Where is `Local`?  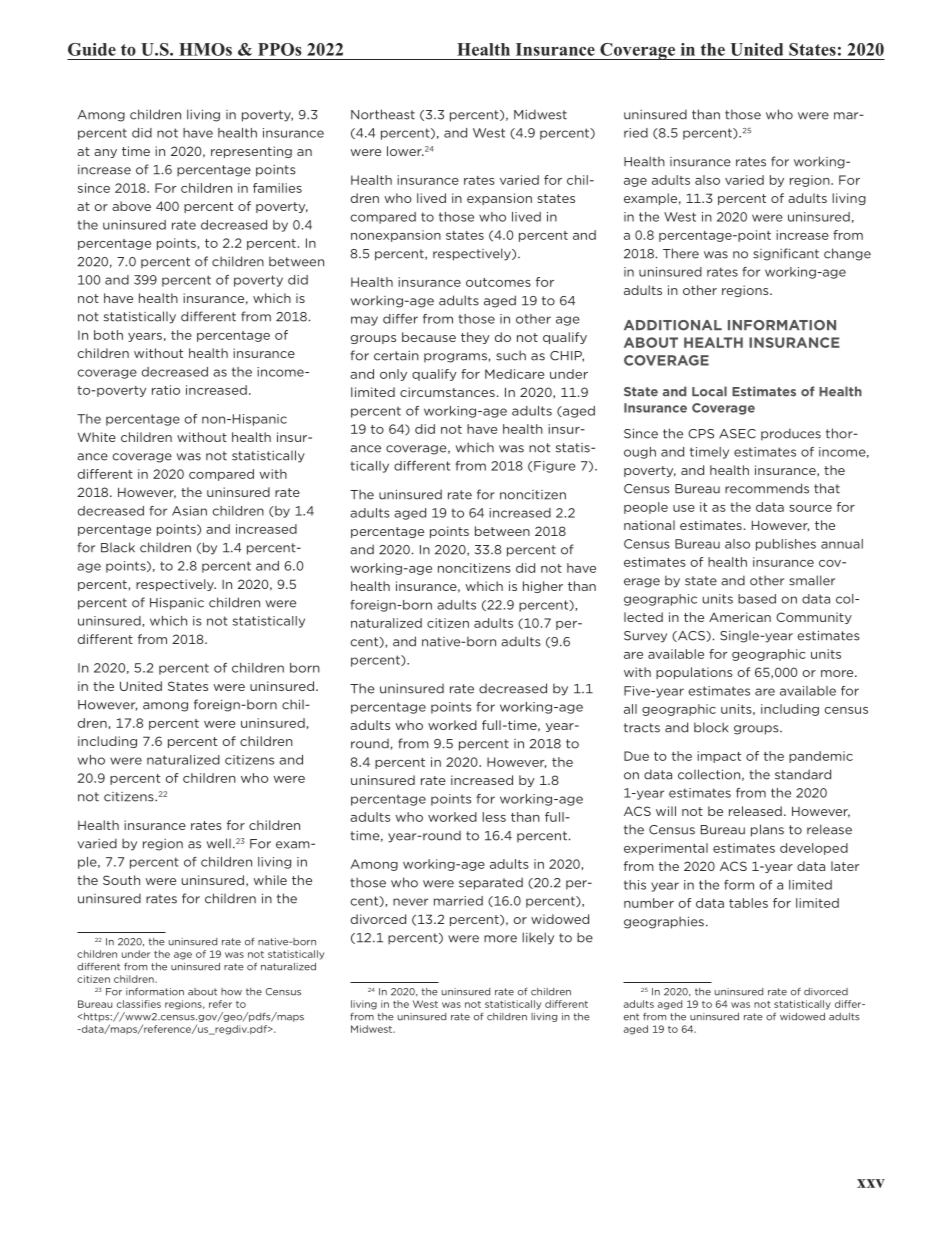
Local is located at coordinates (709, 391).
